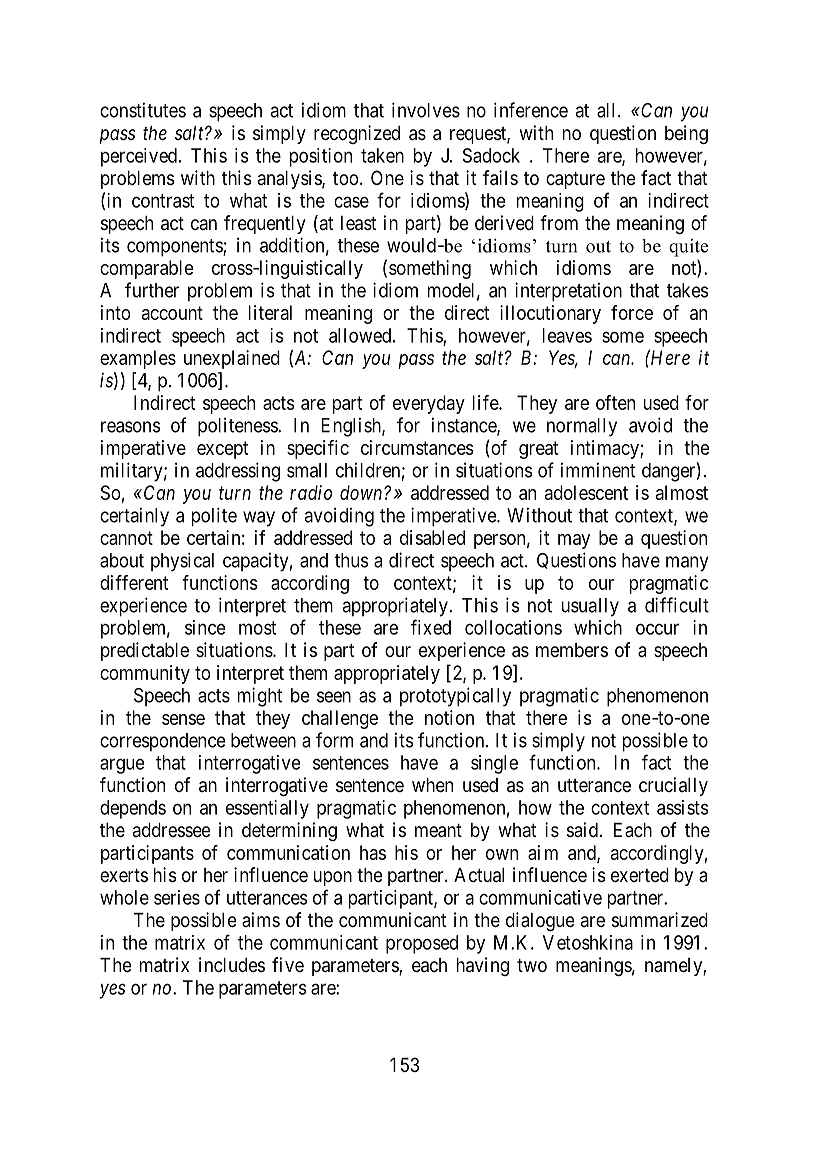 Image resolution: width=820 pixels, height=1164 pixels. What do you see at coordinates (131, 427) in the document?
I see `reasons` at bounding box center [131, 427].
